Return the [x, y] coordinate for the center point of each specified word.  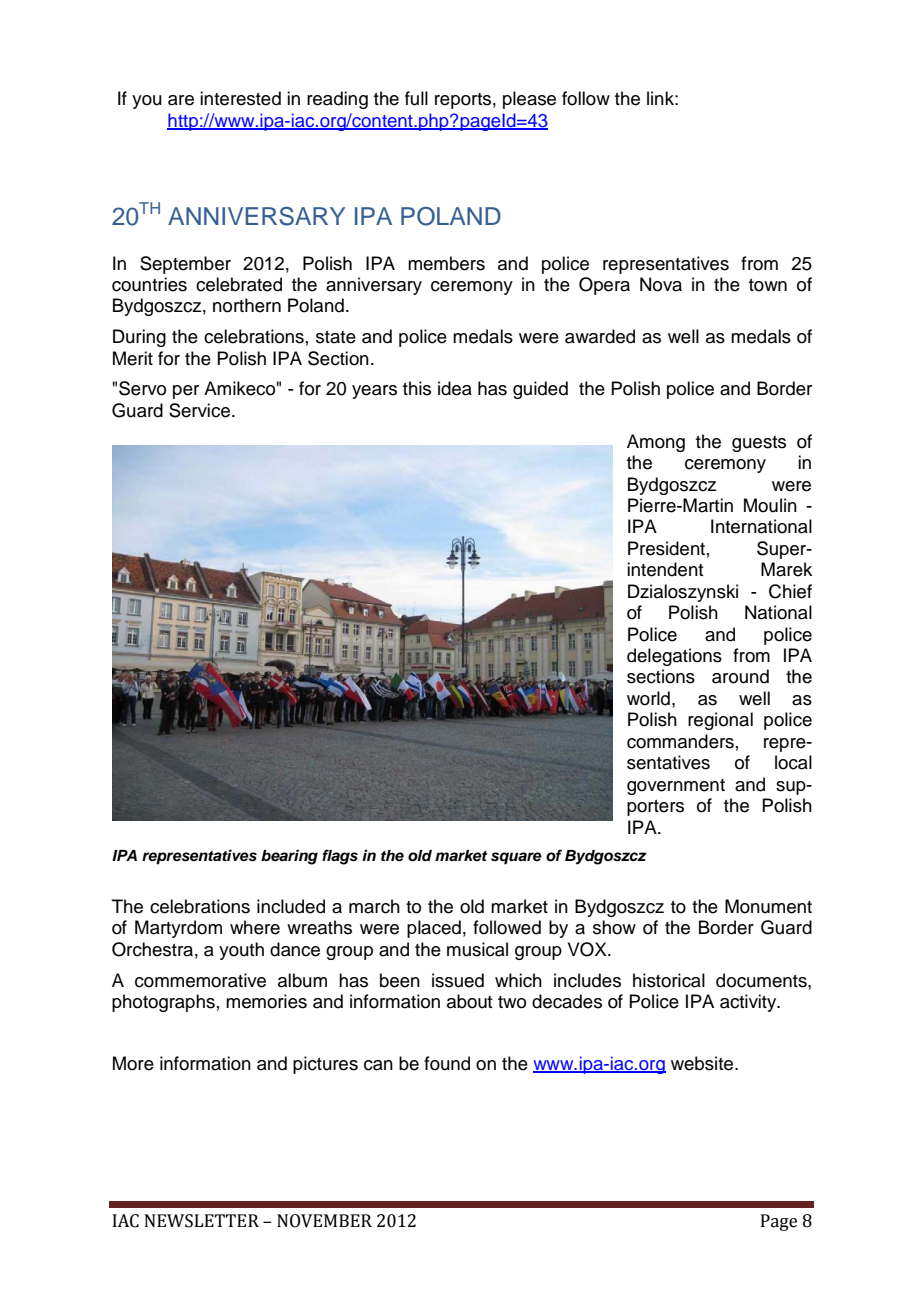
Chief [790, 591]
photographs [163, 1003]
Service [199, 410]
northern [247, 305]
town [768, 285]
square [516, 858]
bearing [289, 857]
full [416, 98]
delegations [674, 657]
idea [455, 388]
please [529, 100]
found [447, 1063]
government [676, 787]
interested [240, 98]
